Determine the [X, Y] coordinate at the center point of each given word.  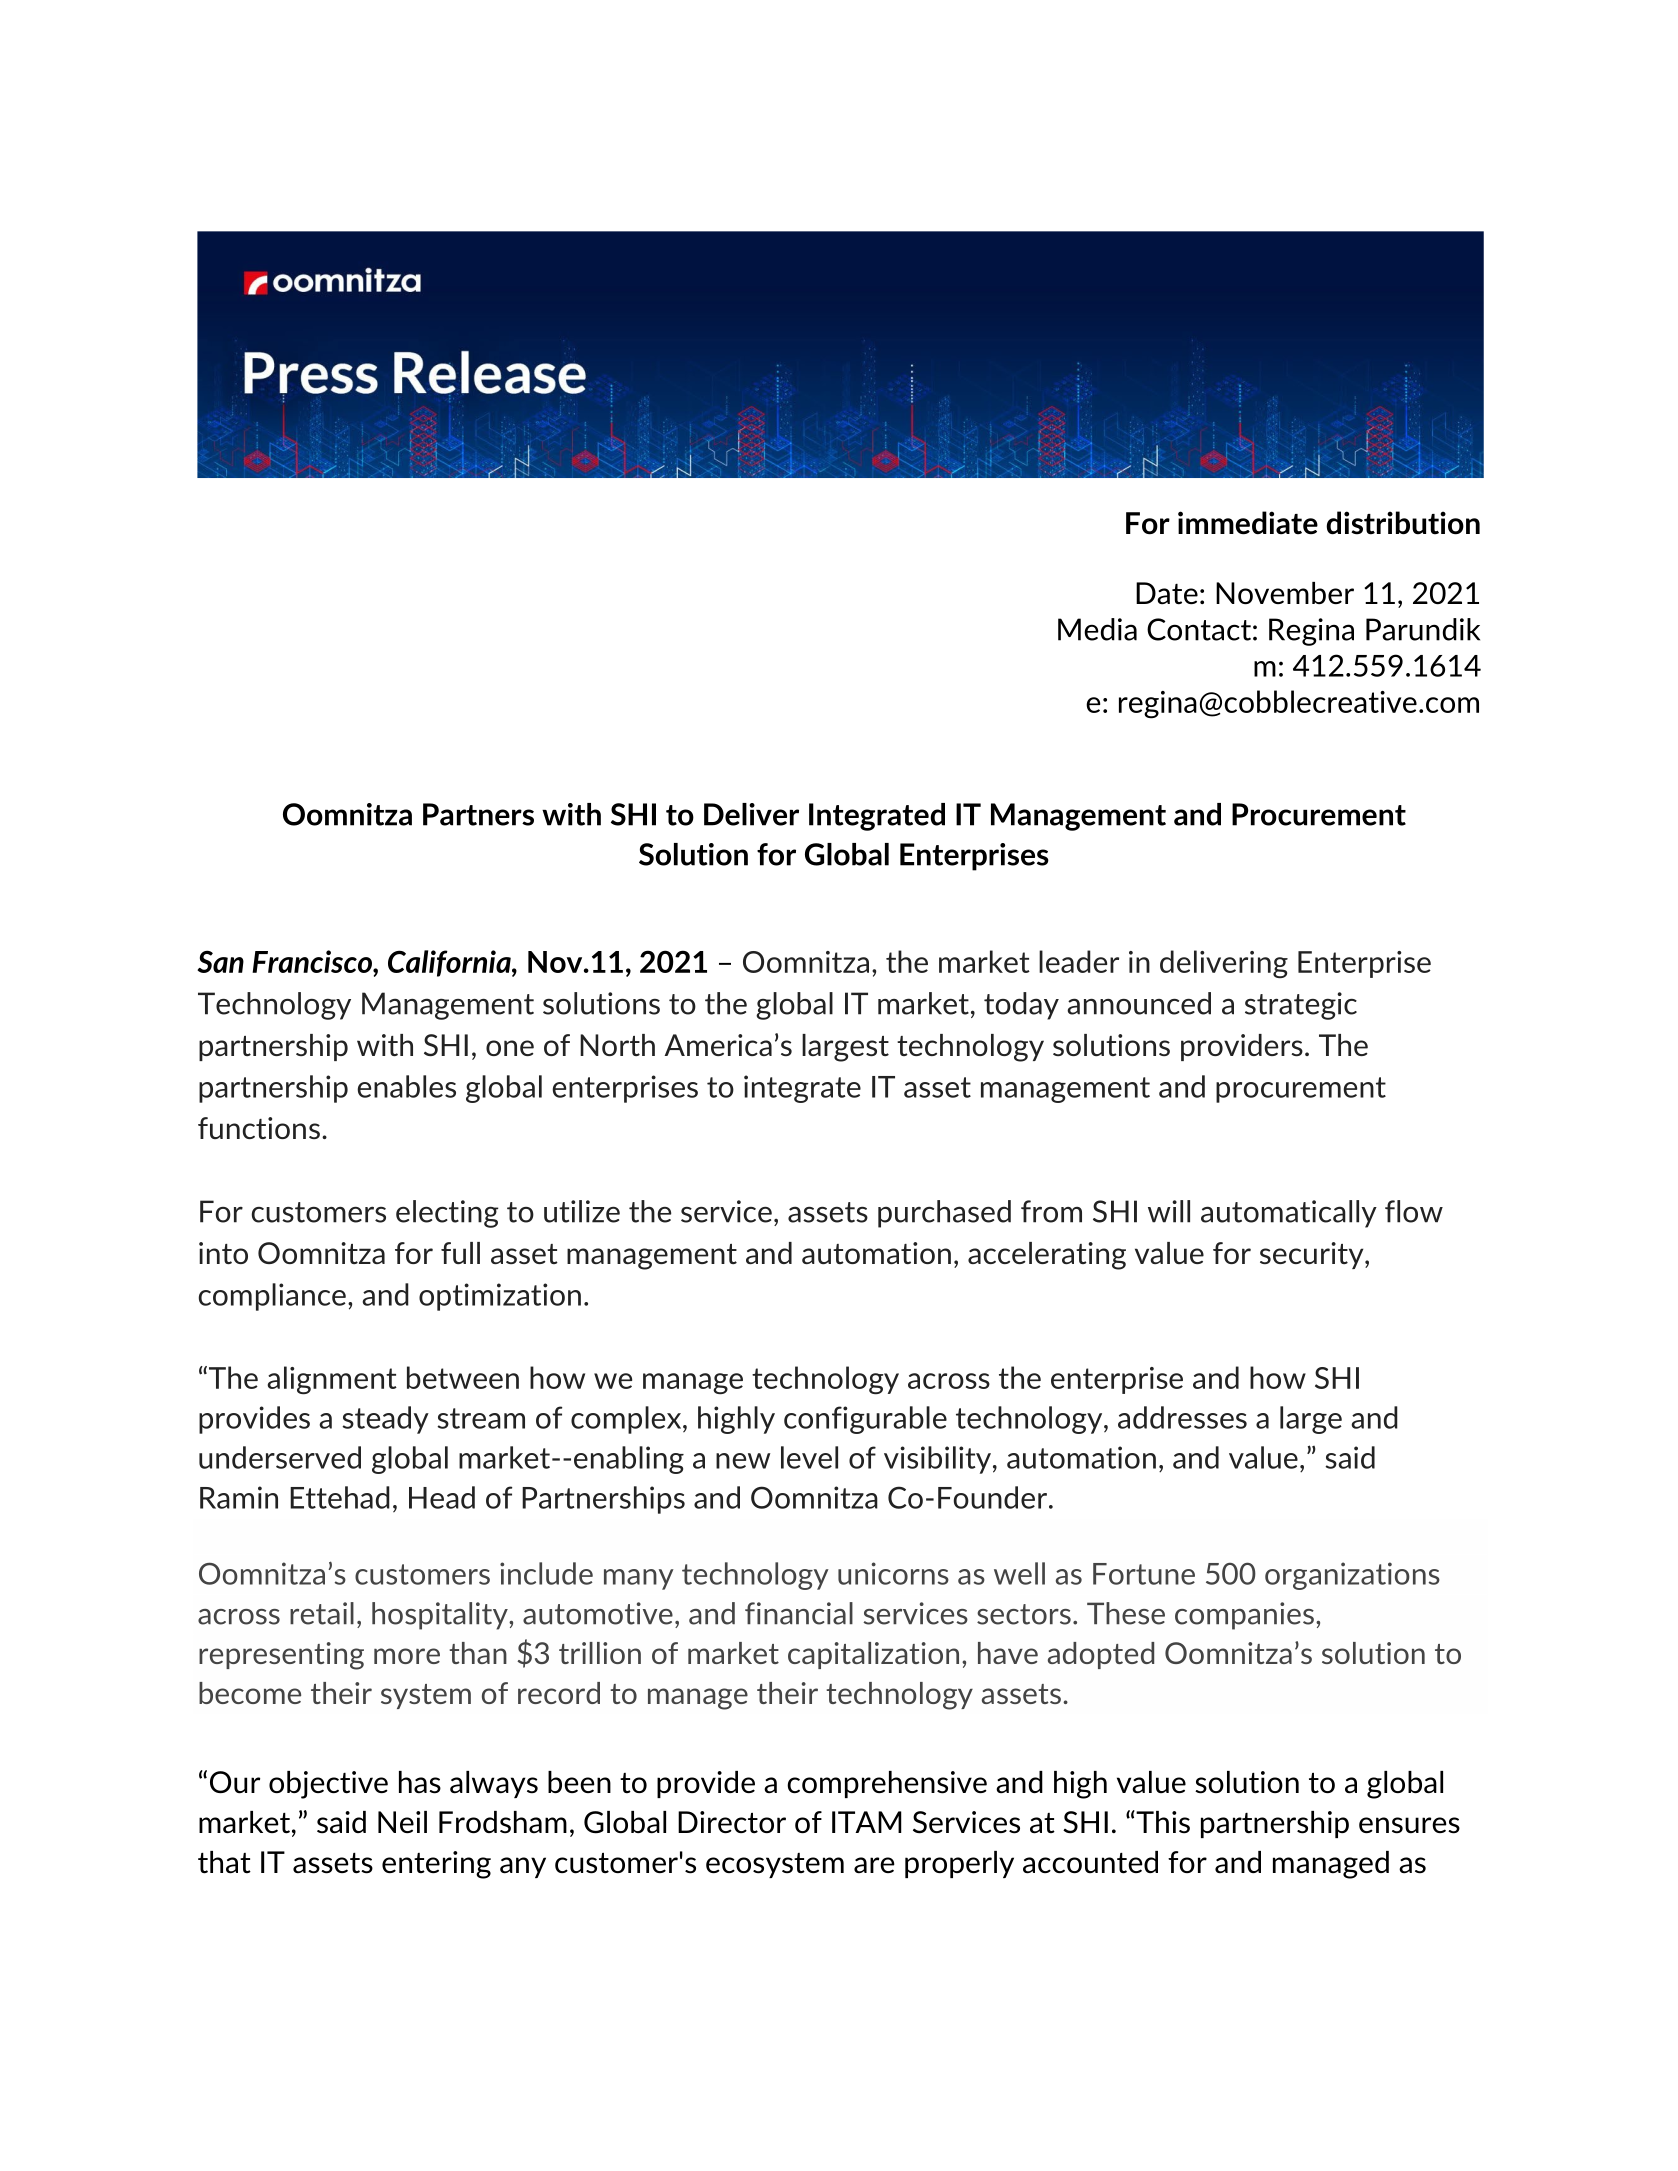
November [1285, 593]
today [1021, 1006]
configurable [865, 1420]
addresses [1182, 1417]
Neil [402, 1822]
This [1162, 1822]
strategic [1301, 1006]
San [220, 961]
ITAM [867, 1822]
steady [385, 1420]
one [510, 1048]
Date [1167, 593]
